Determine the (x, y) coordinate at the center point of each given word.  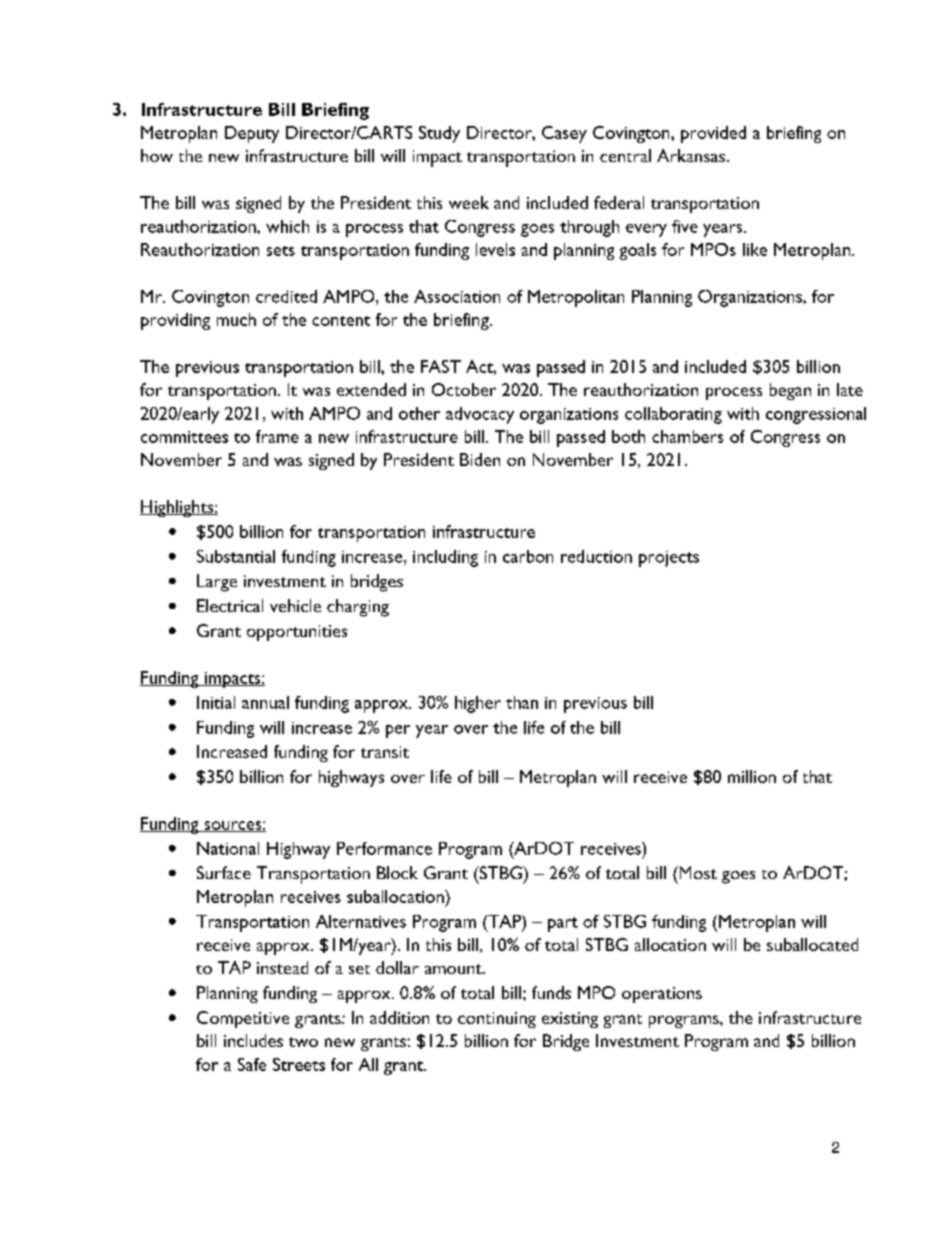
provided (713, 134)
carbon (528, 556)
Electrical (230, 605)
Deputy (252, 134)
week (469, 202)
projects (669, 559)
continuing (497, 1020)
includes (253, 1040)
